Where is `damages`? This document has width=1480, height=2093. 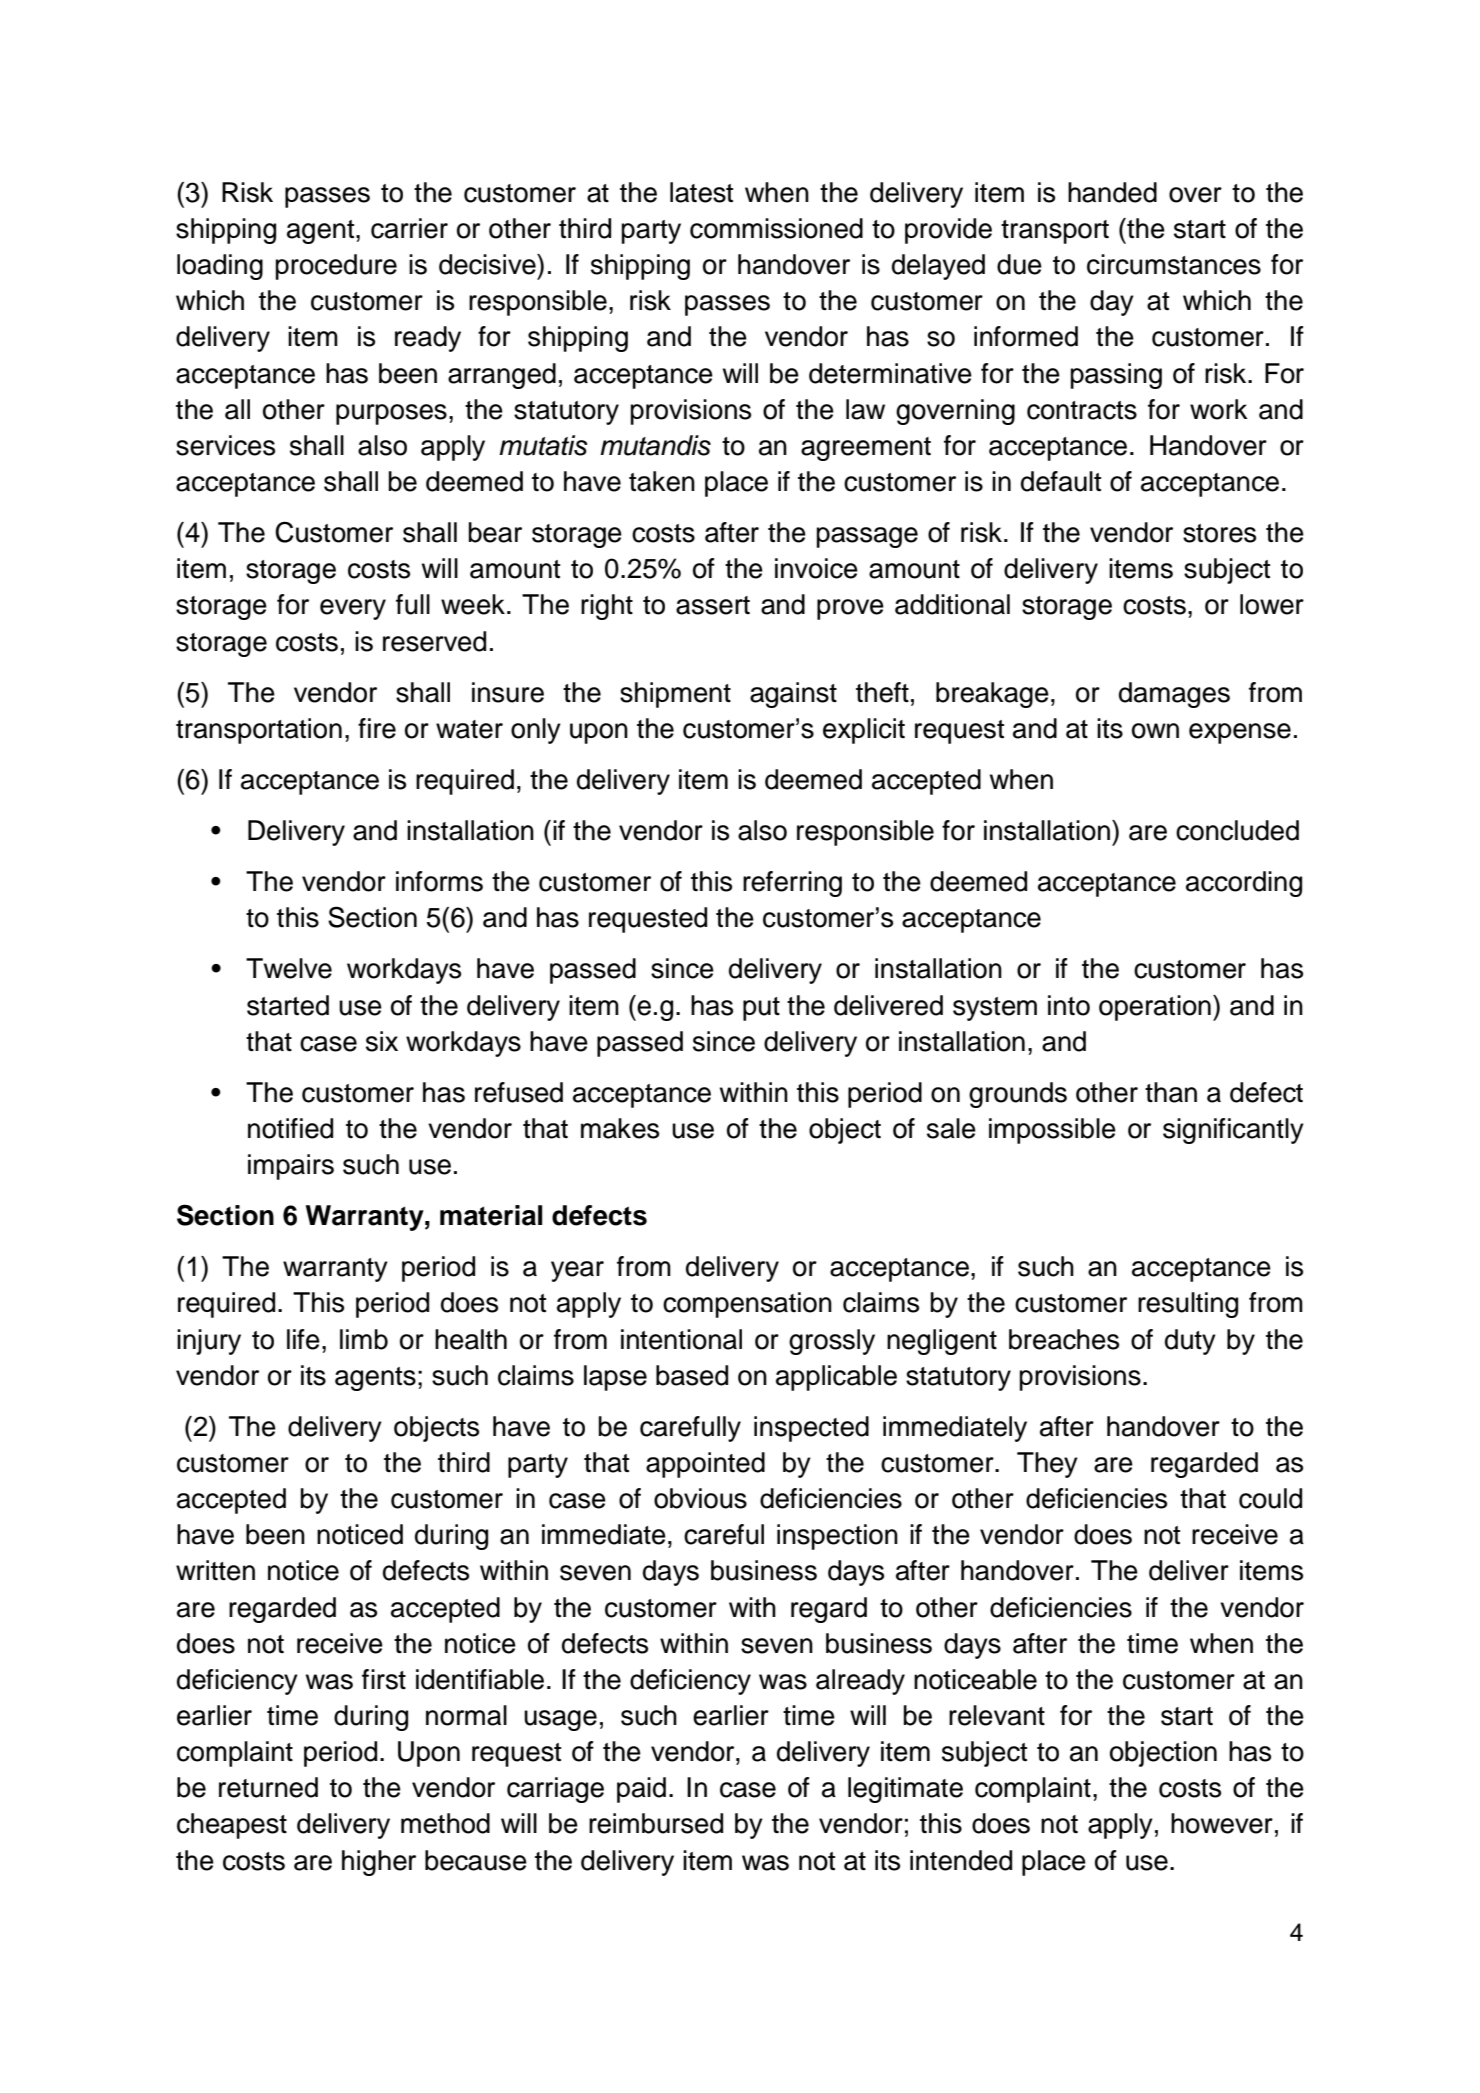 damages is located at coordinates (1174, 695).
